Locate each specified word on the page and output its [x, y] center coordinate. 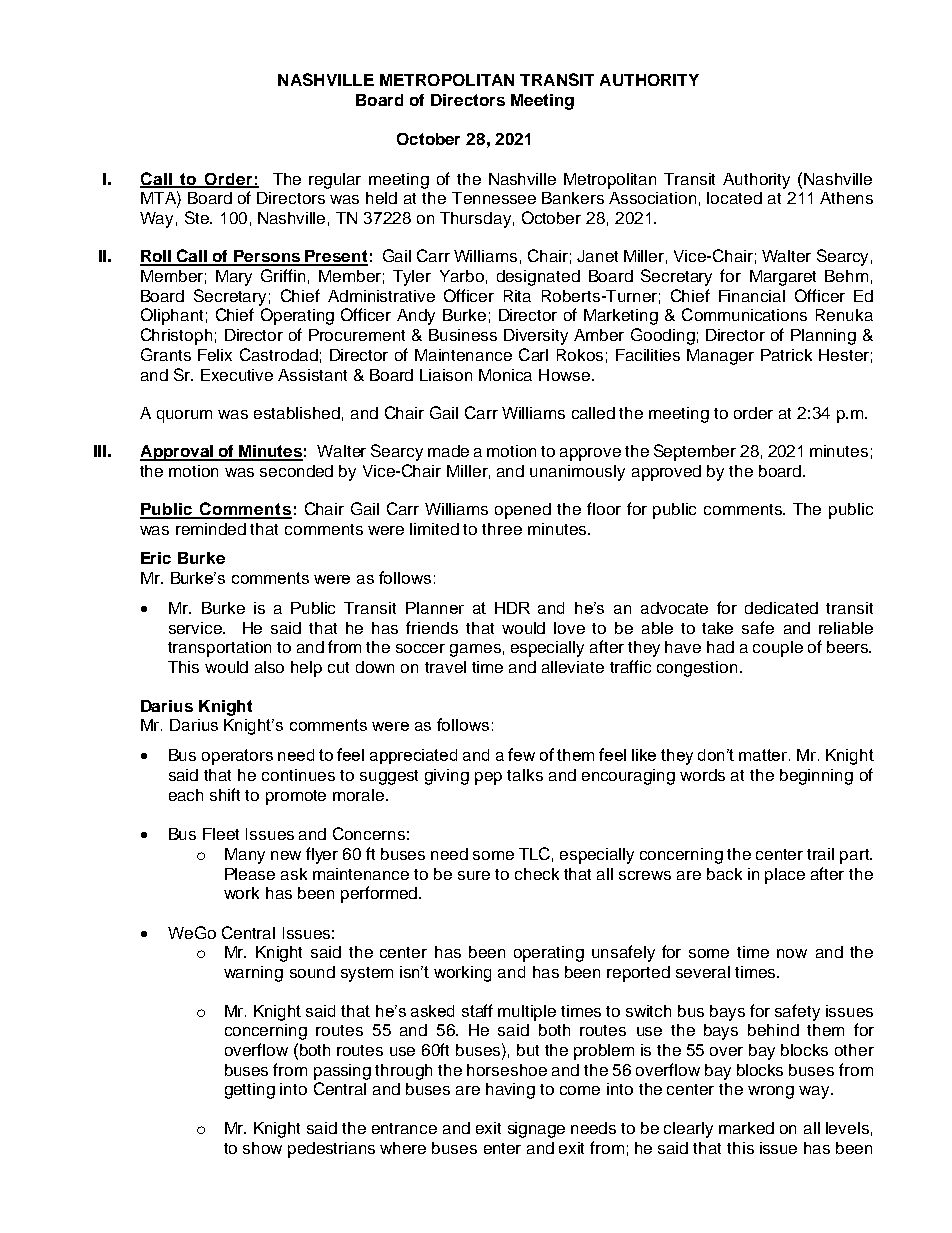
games [475, 650]
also [269, 667]
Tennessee [494, 198]
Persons [267, 257]
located [734, 198]
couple [778, 649]
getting [250, 1091]
